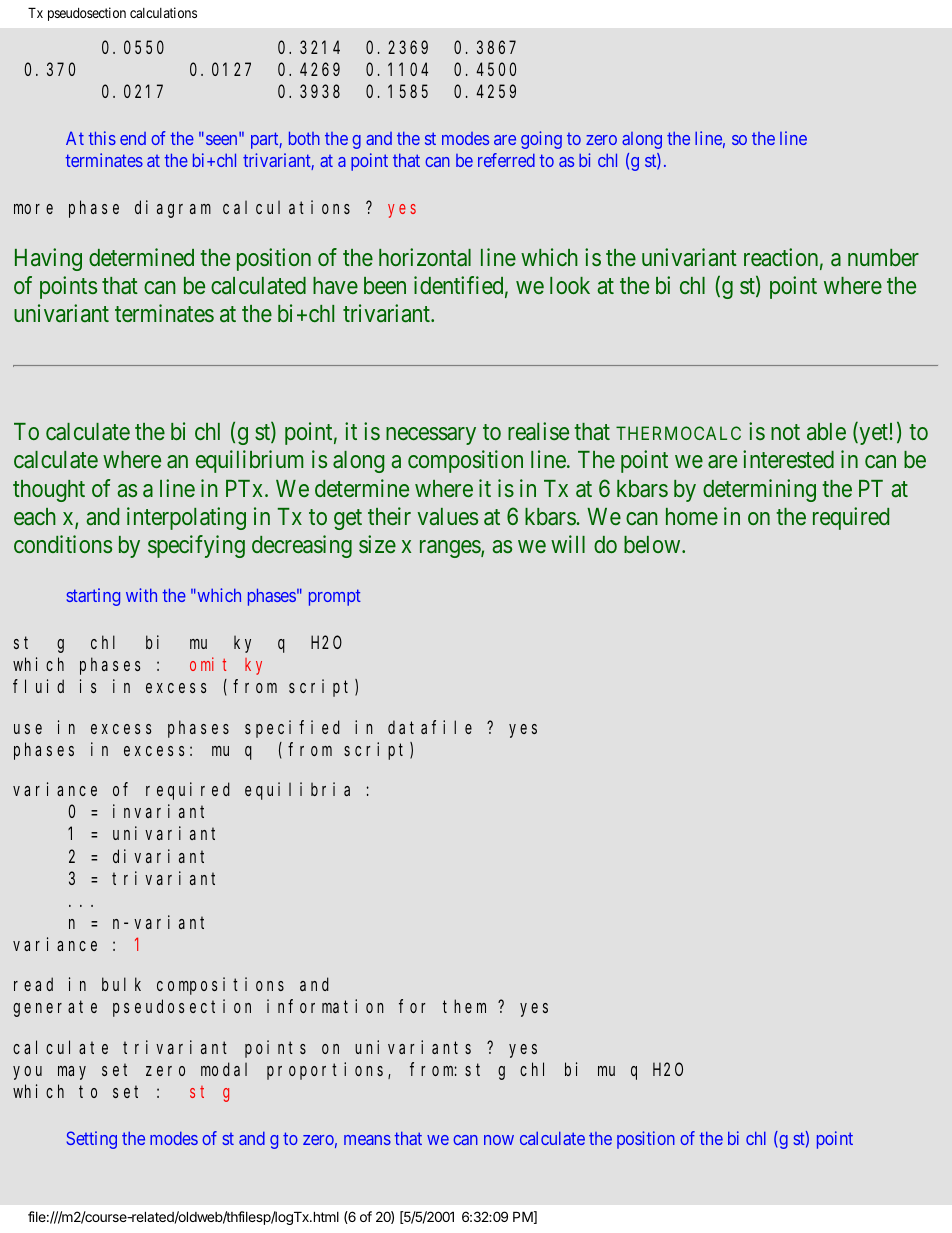 This document has height=1233, width=952. Describe the element at coordinates (49, 491) in the document. I see `thought` at that location.
